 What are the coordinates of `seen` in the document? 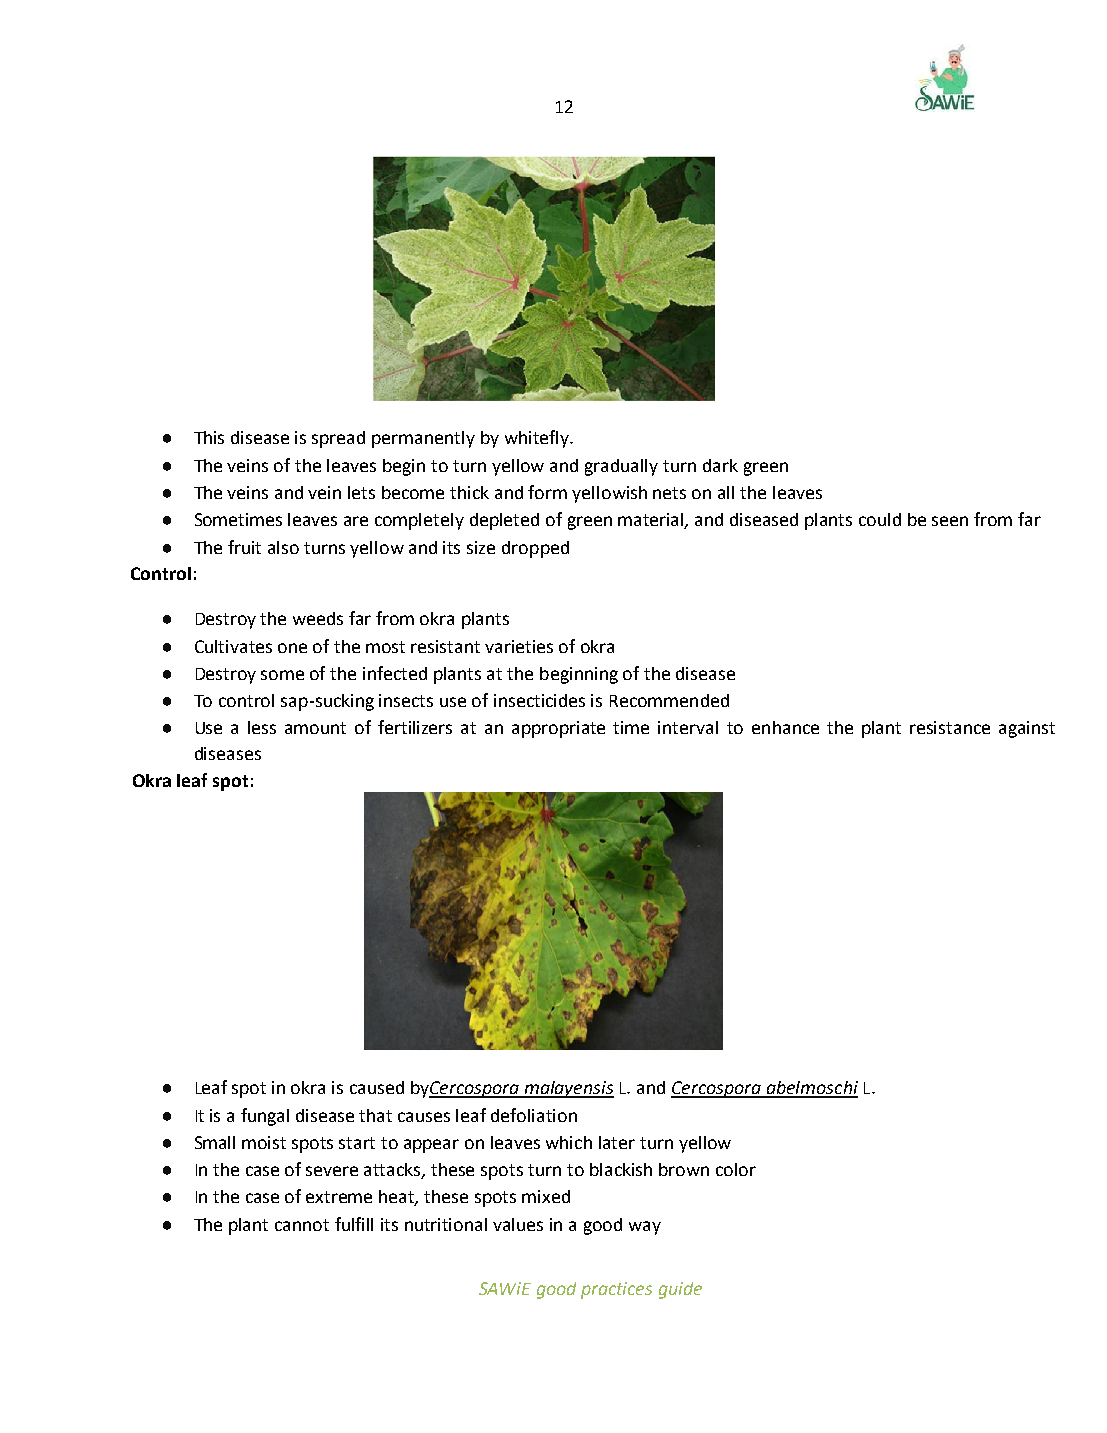 It's located at (950, 521).
